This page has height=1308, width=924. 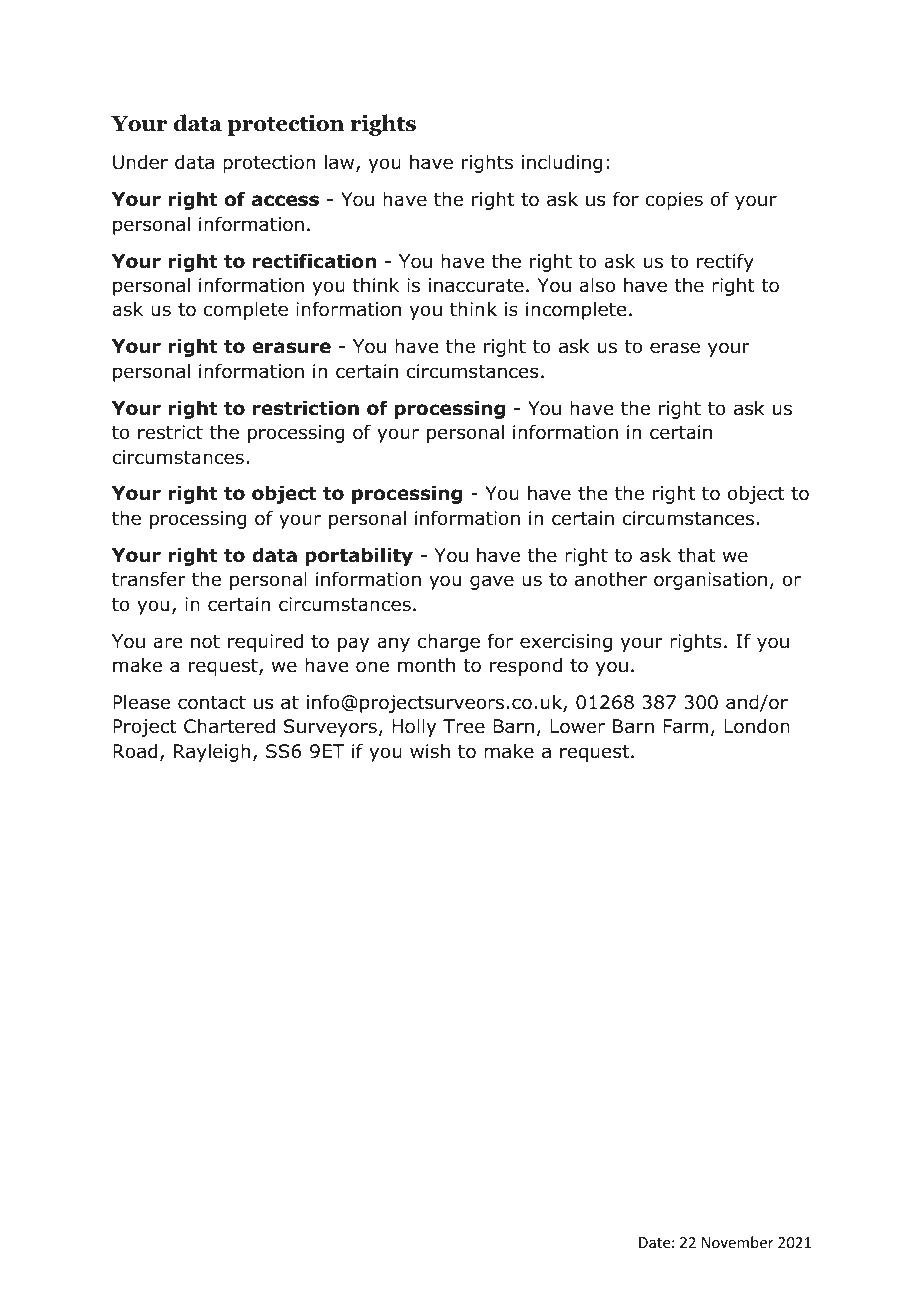 I want to click on Rayleigh, so click(x=212, y=753).
